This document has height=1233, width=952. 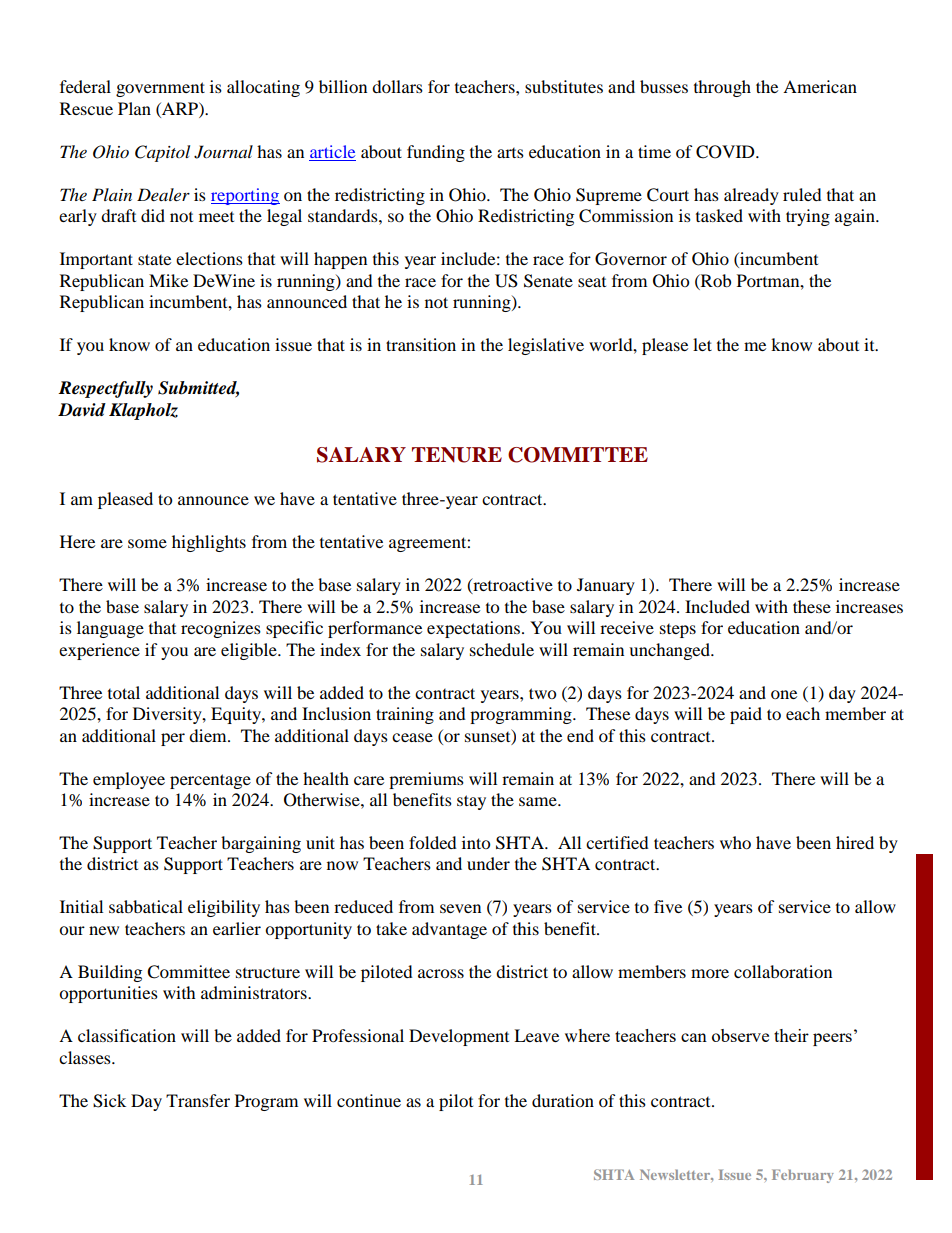 I want to click on recognizes, so click(x=221, y=629).
